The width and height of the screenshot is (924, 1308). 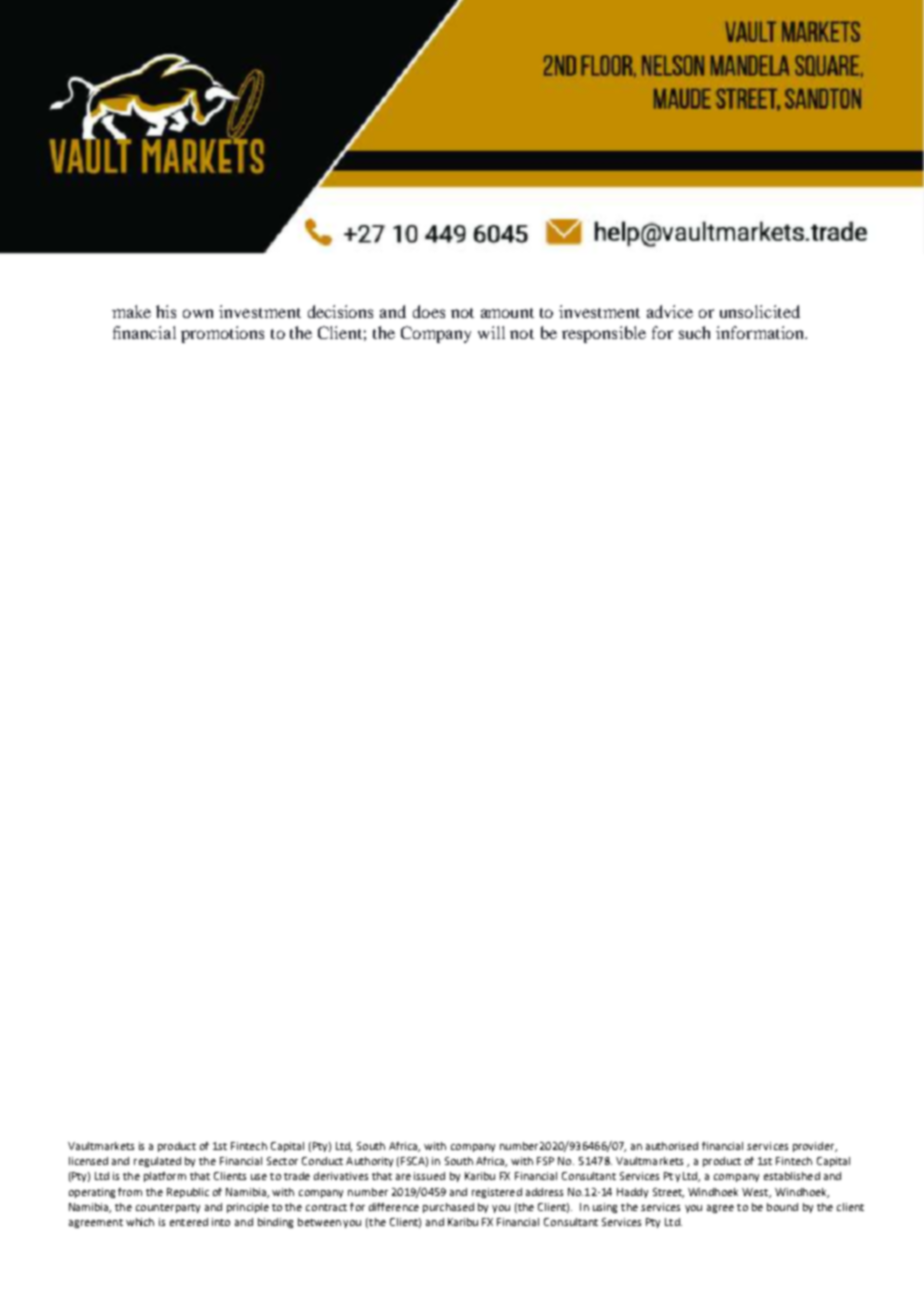 What do you see at coordinates (166, 311) in the screenshot?
I see `his` at bounding box center [166, 311].
